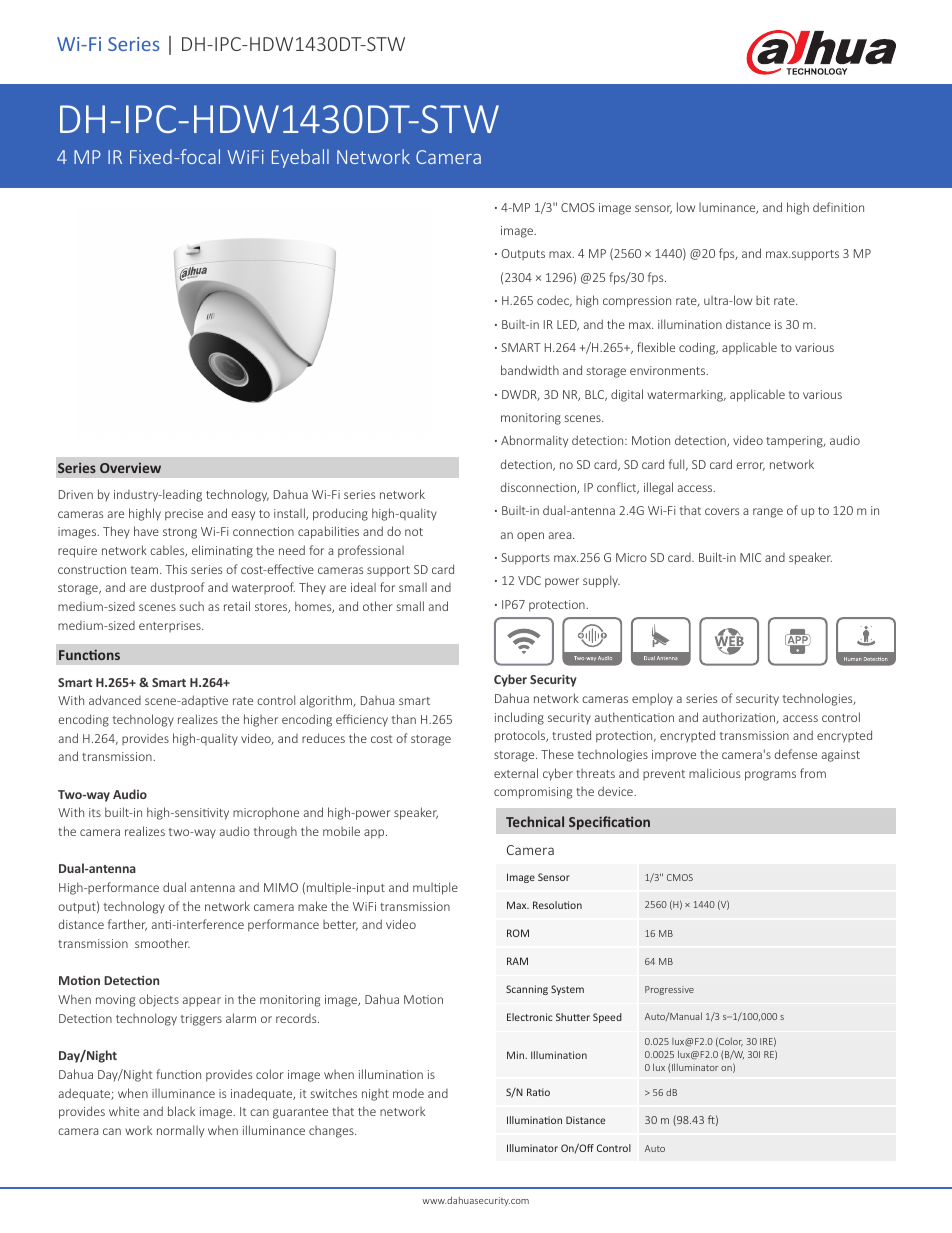 This screenshot has height=1233, width=952. Describe the element at coordinates (652, 699) in the screenshot. I see `employ` at that location.
